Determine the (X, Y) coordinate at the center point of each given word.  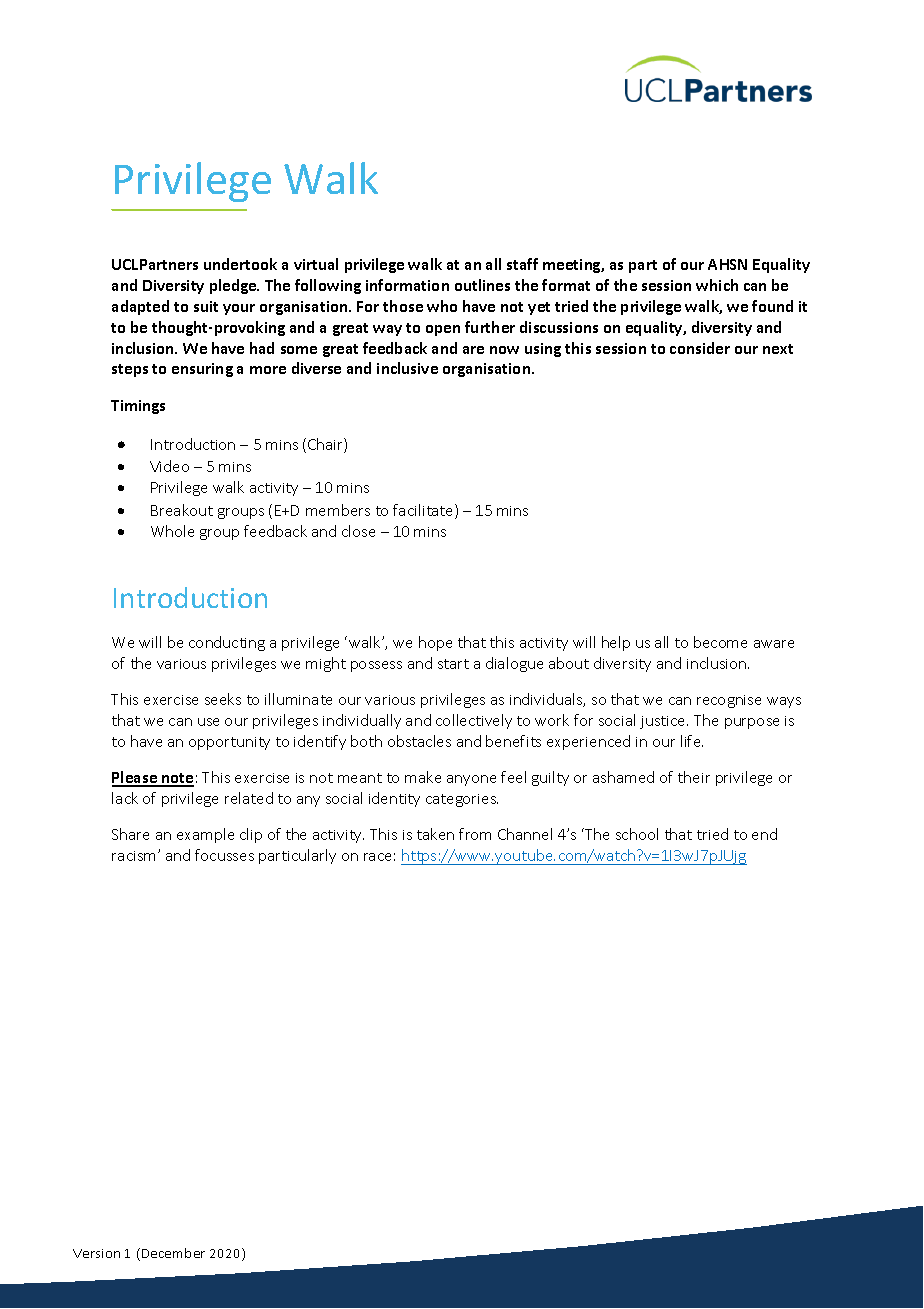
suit (206, 306)
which (717, 285)
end (764, 834)
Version (96, 1253)
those (403, 306)
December (173, 1253)
